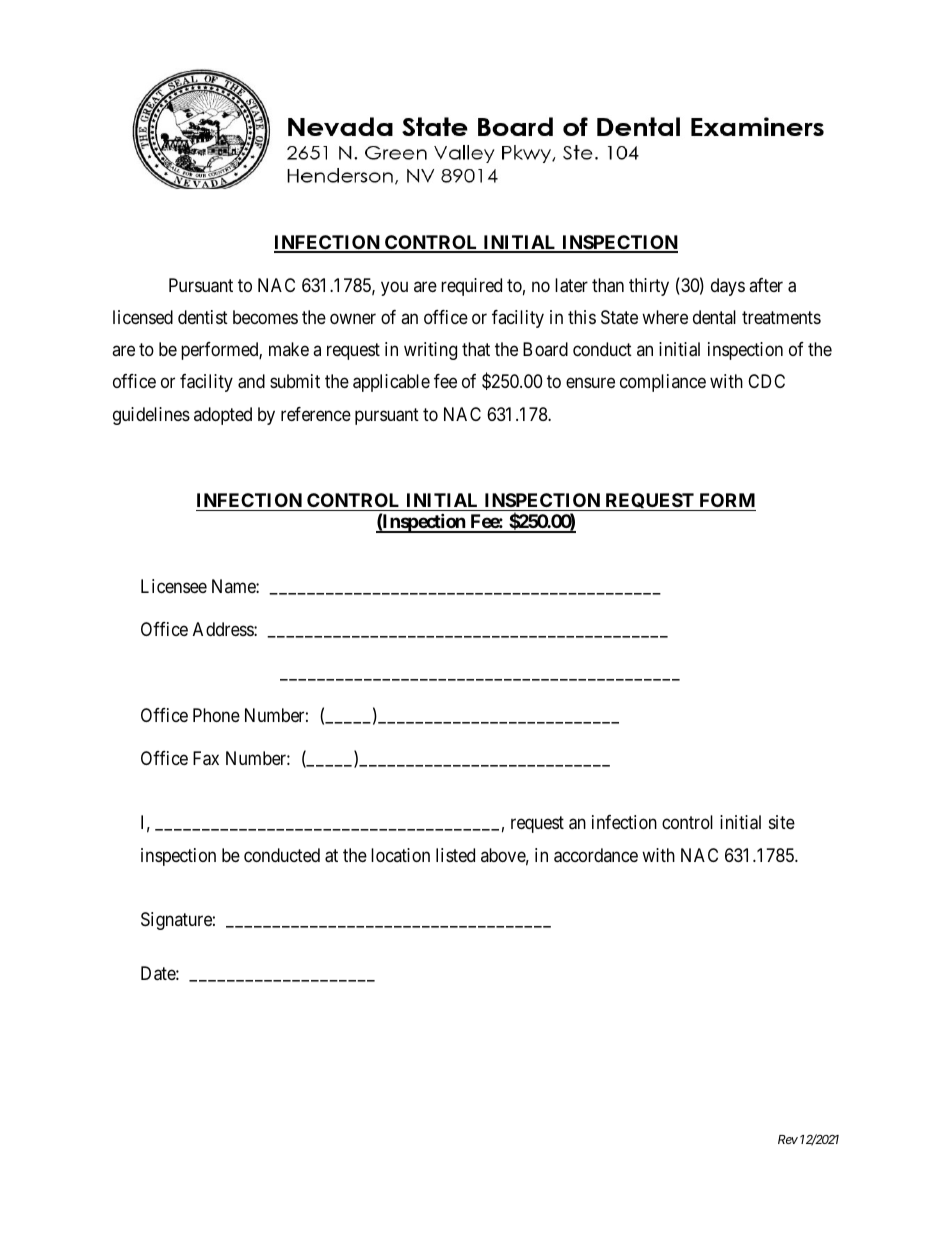 The image size is (952, 1233). I want to click on reference, so click(316, 414).
